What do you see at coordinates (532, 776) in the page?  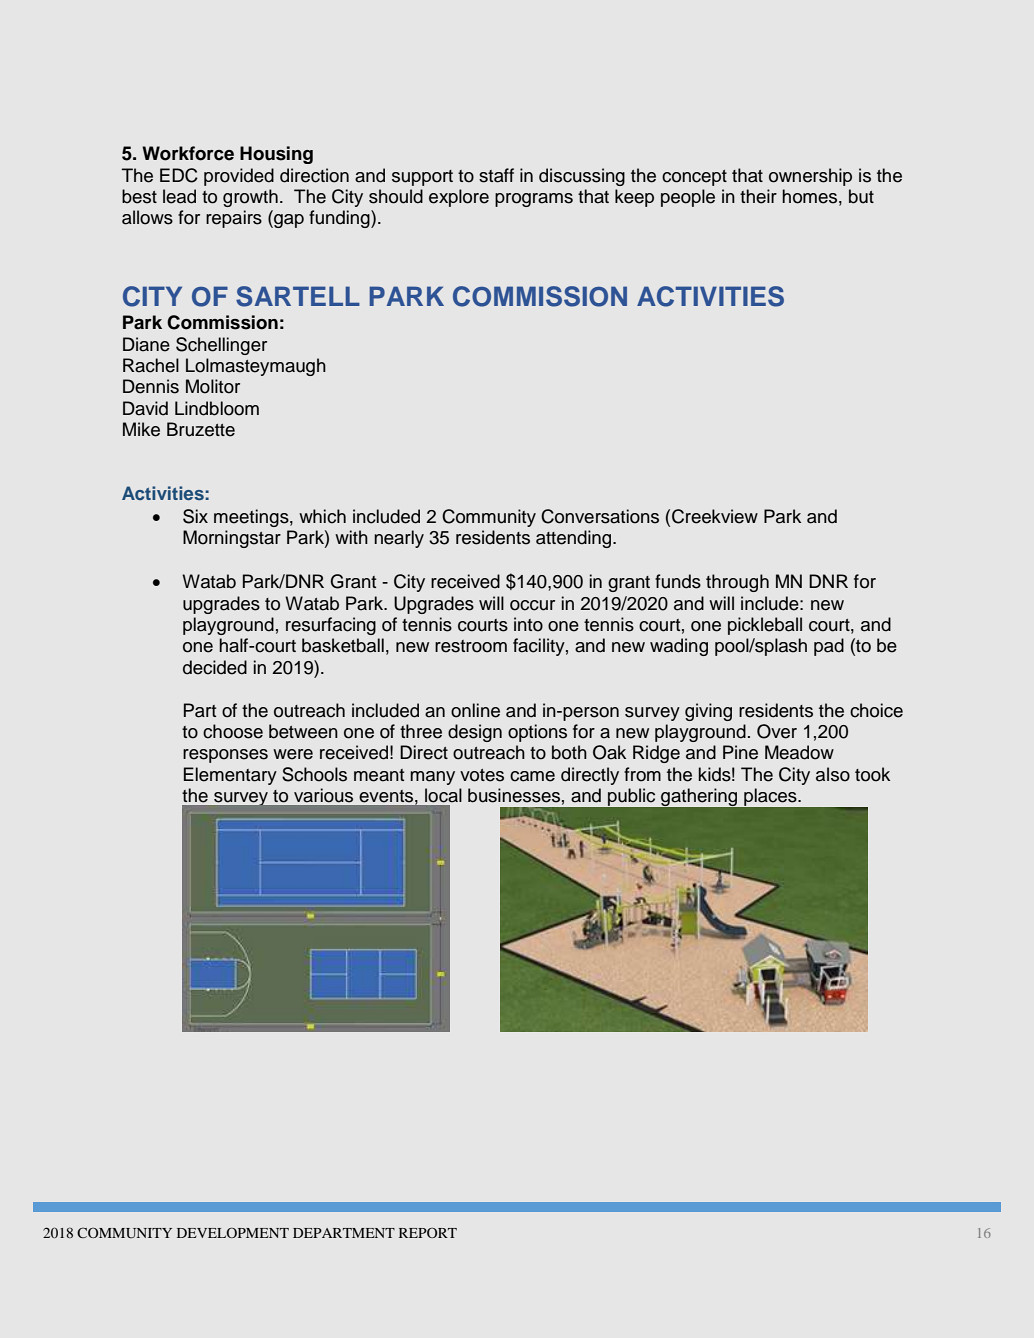 I see `came` at bounding box center [532, 776].
